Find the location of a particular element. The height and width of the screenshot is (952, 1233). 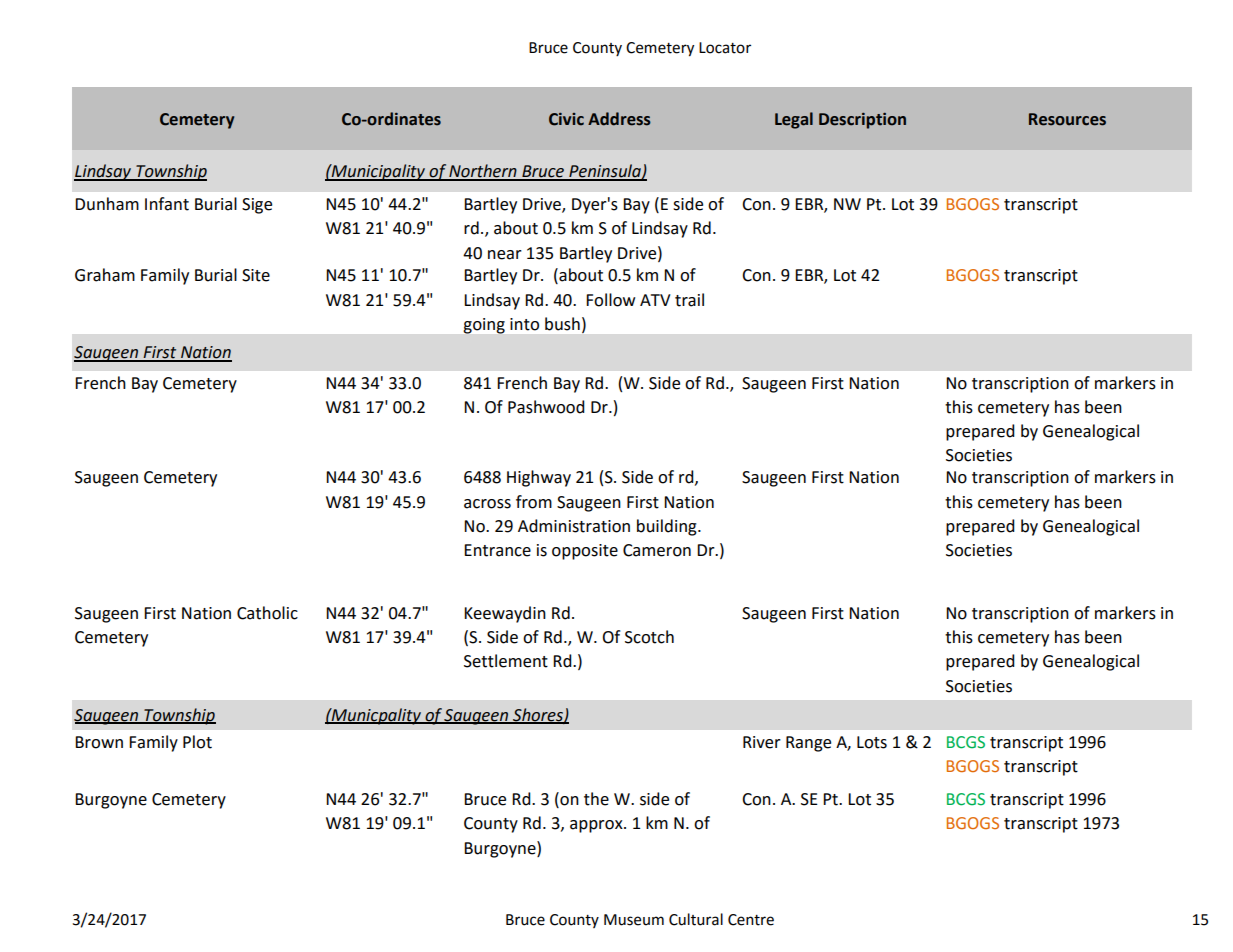

Description is located at coordinates (862, 121).
